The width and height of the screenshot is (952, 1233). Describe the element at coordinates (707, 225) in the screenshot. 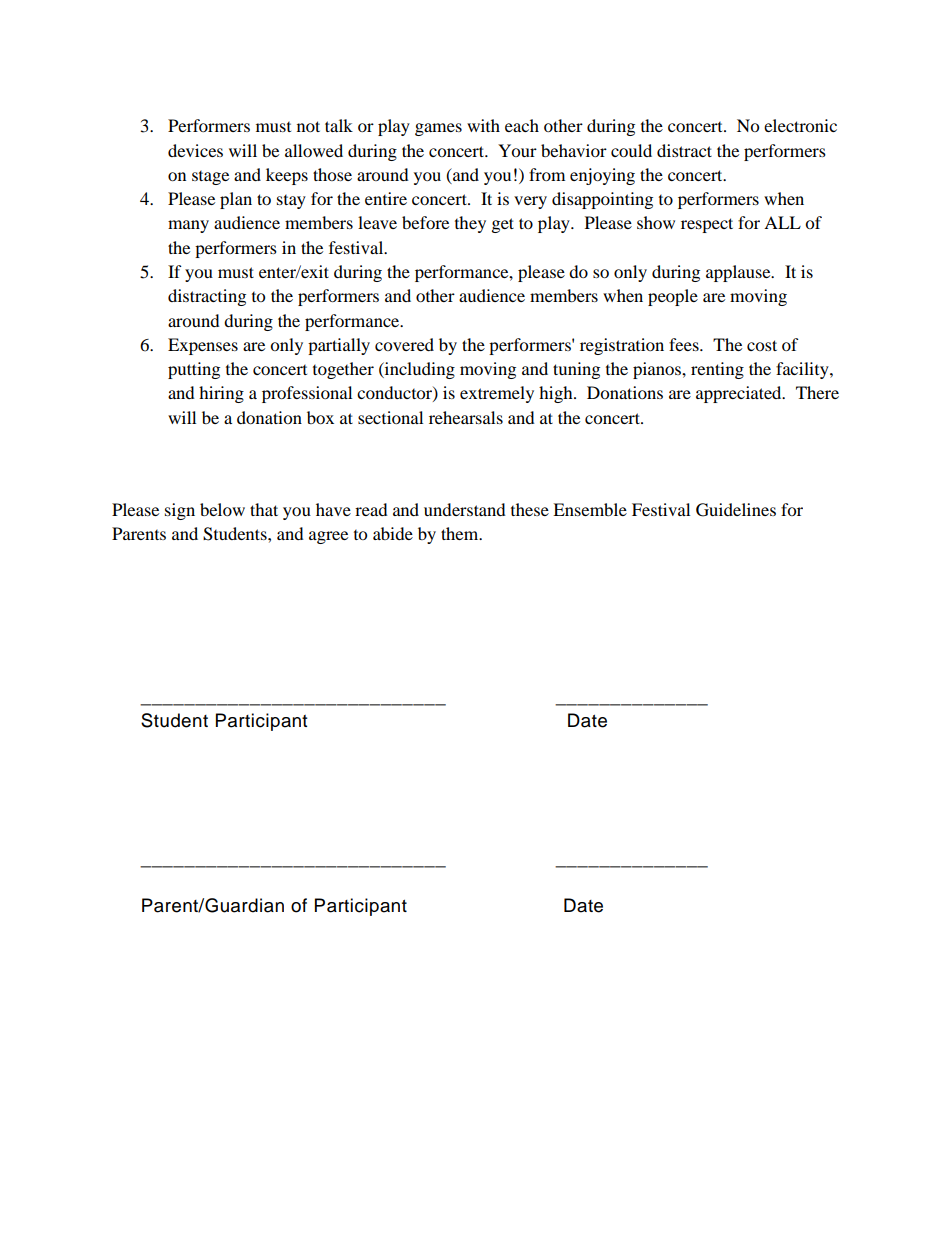

I see `respect` at that location.
